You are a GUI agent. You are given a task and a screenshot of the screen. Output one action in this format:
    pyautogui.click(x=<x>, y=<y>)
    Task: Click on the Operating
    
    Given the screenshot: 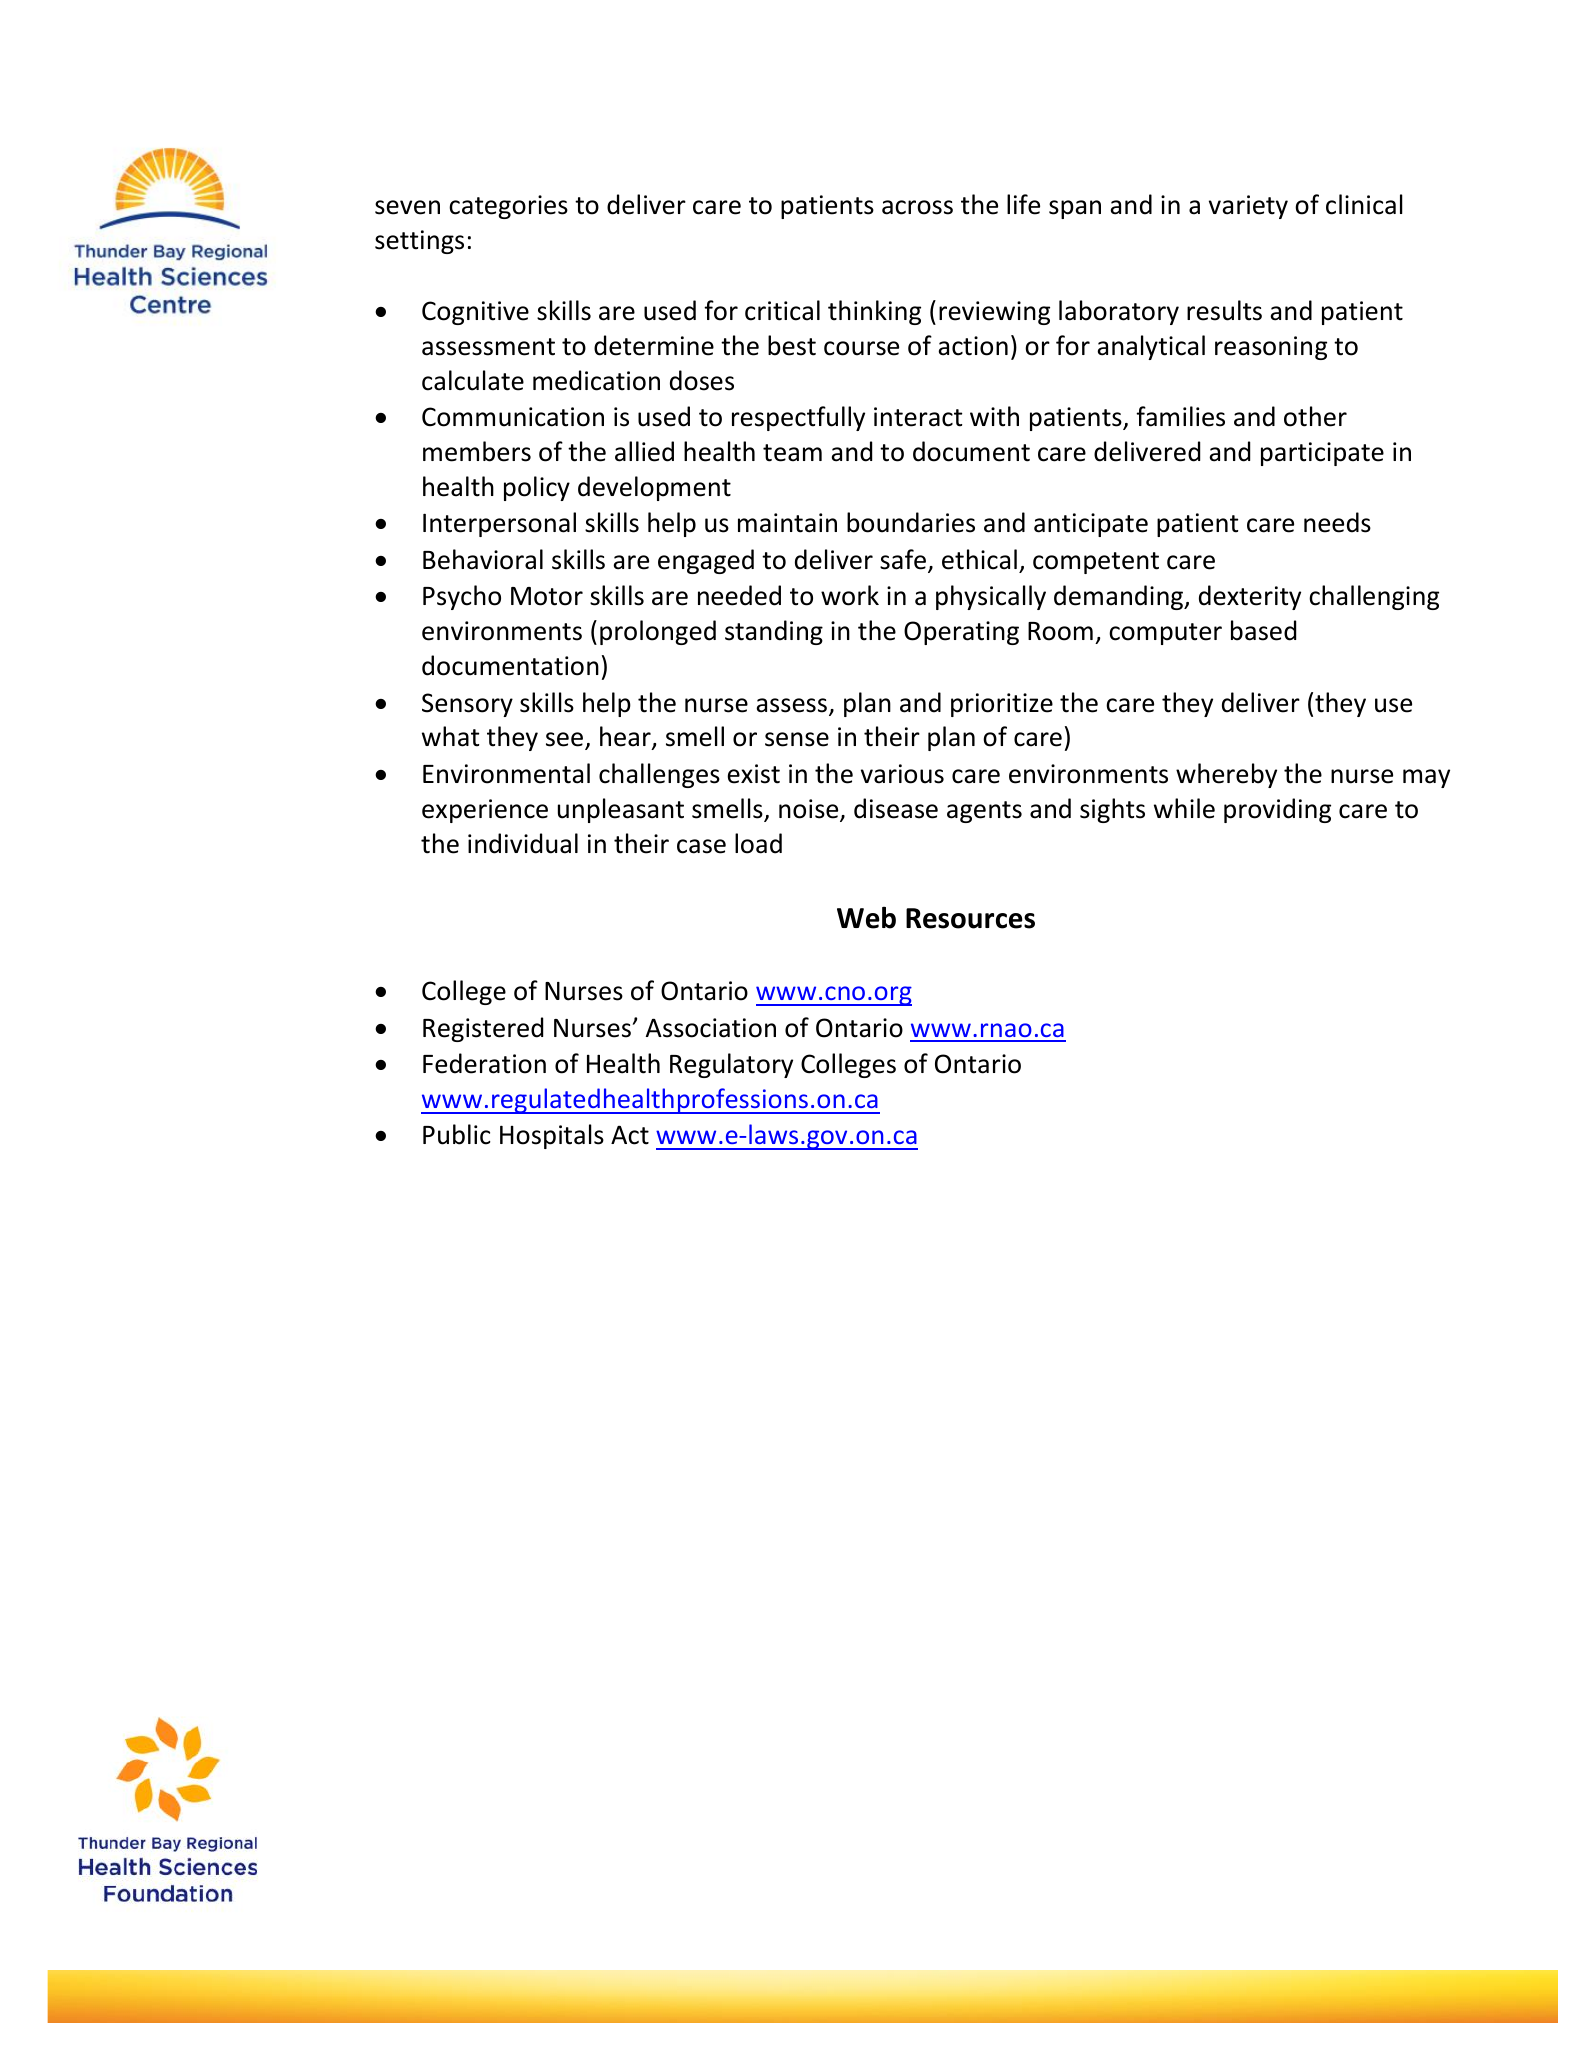 What is the action you would take?
    pyautogui.click(x=961, y=633)
